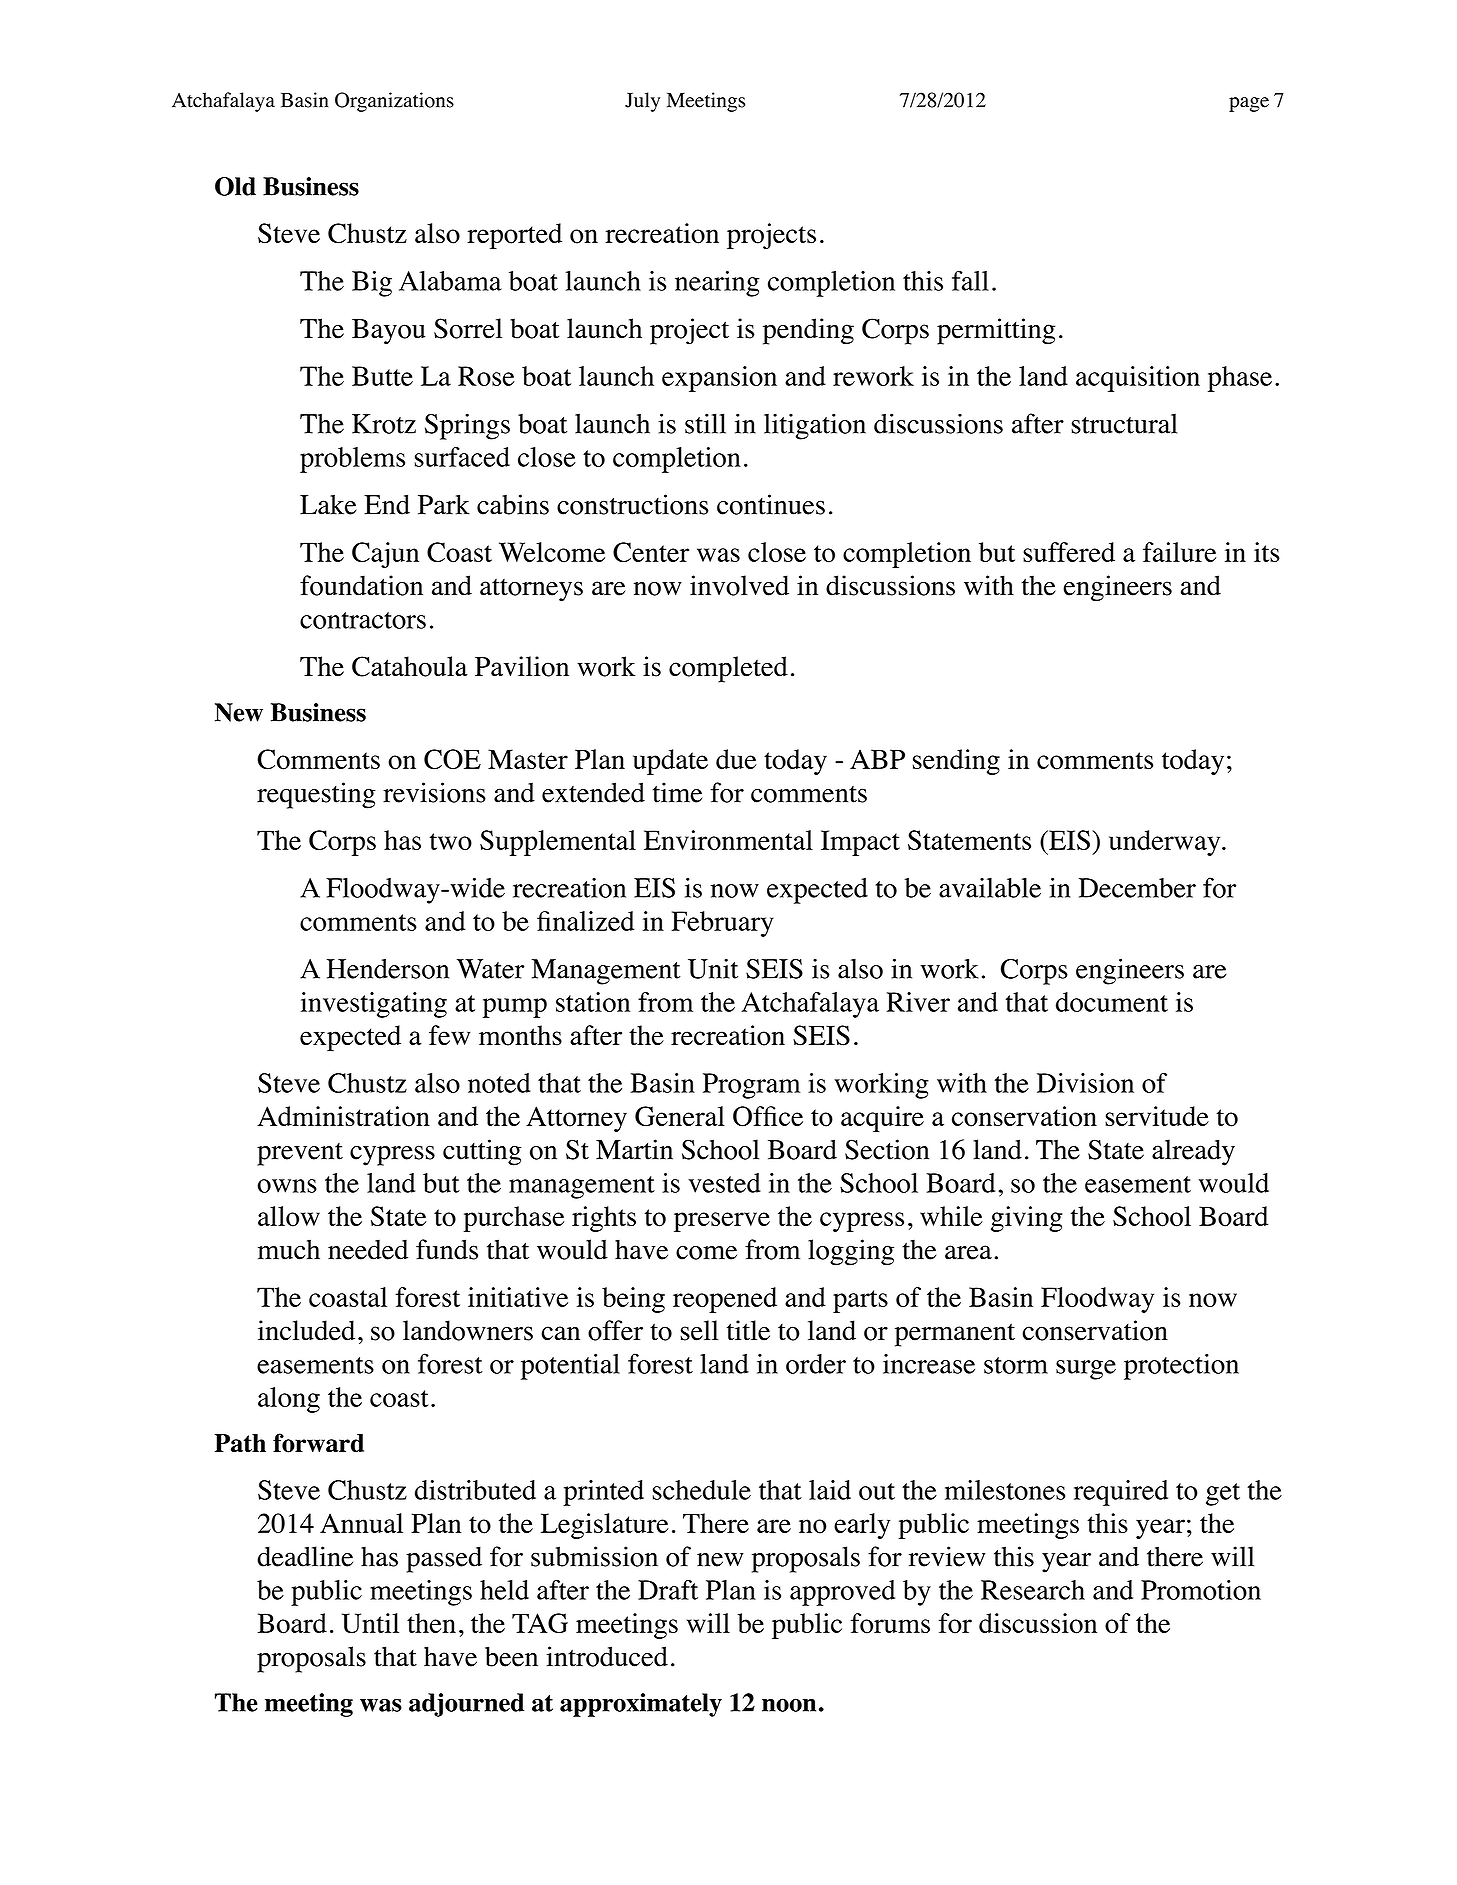 The width and height of the image is (1457, 1885). Describe the element at coordinates (1201, 1590) in the image. I see `Promotion` at that location.
